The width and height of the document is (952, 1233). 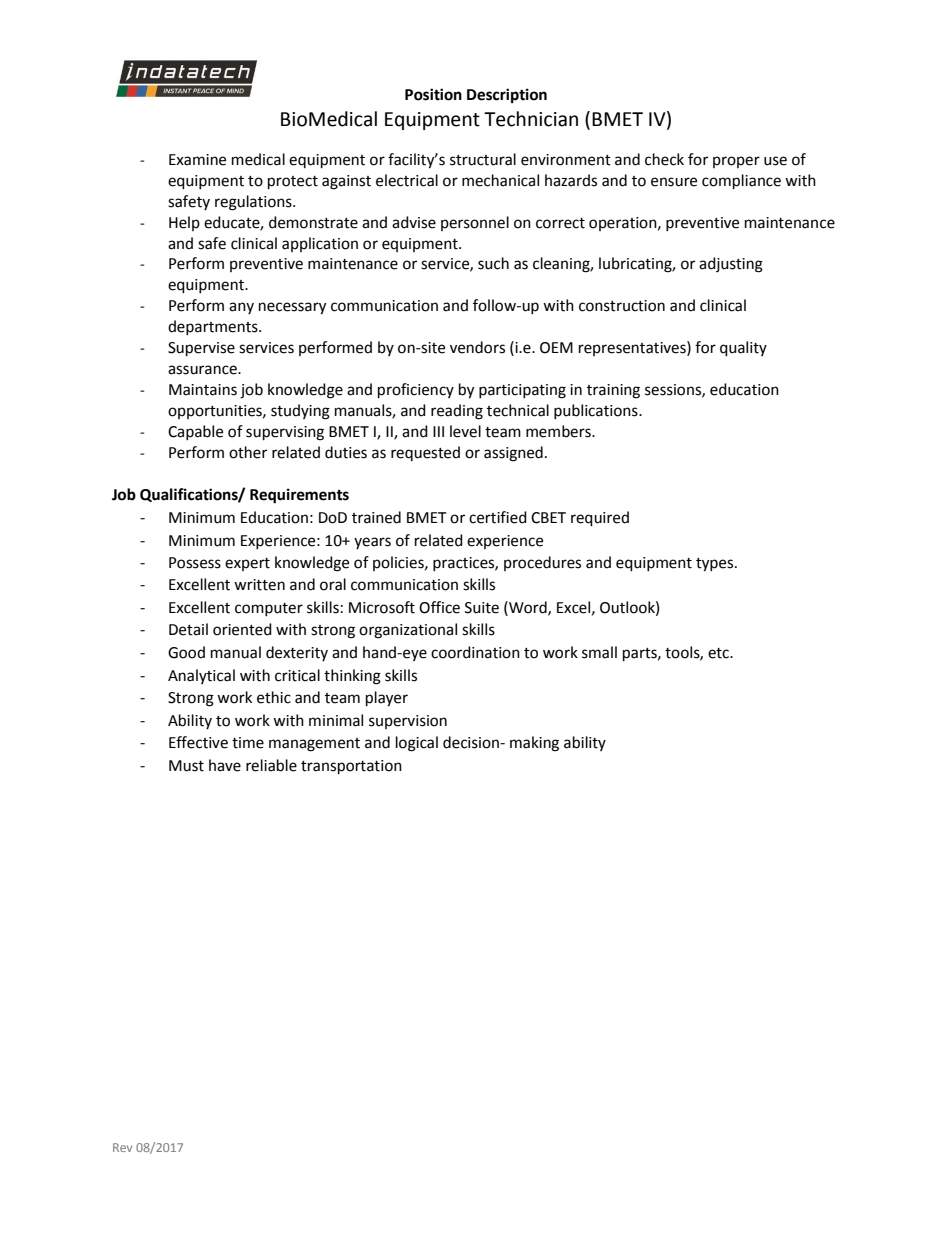 I want to click on check, so click(x=664, y=159).
